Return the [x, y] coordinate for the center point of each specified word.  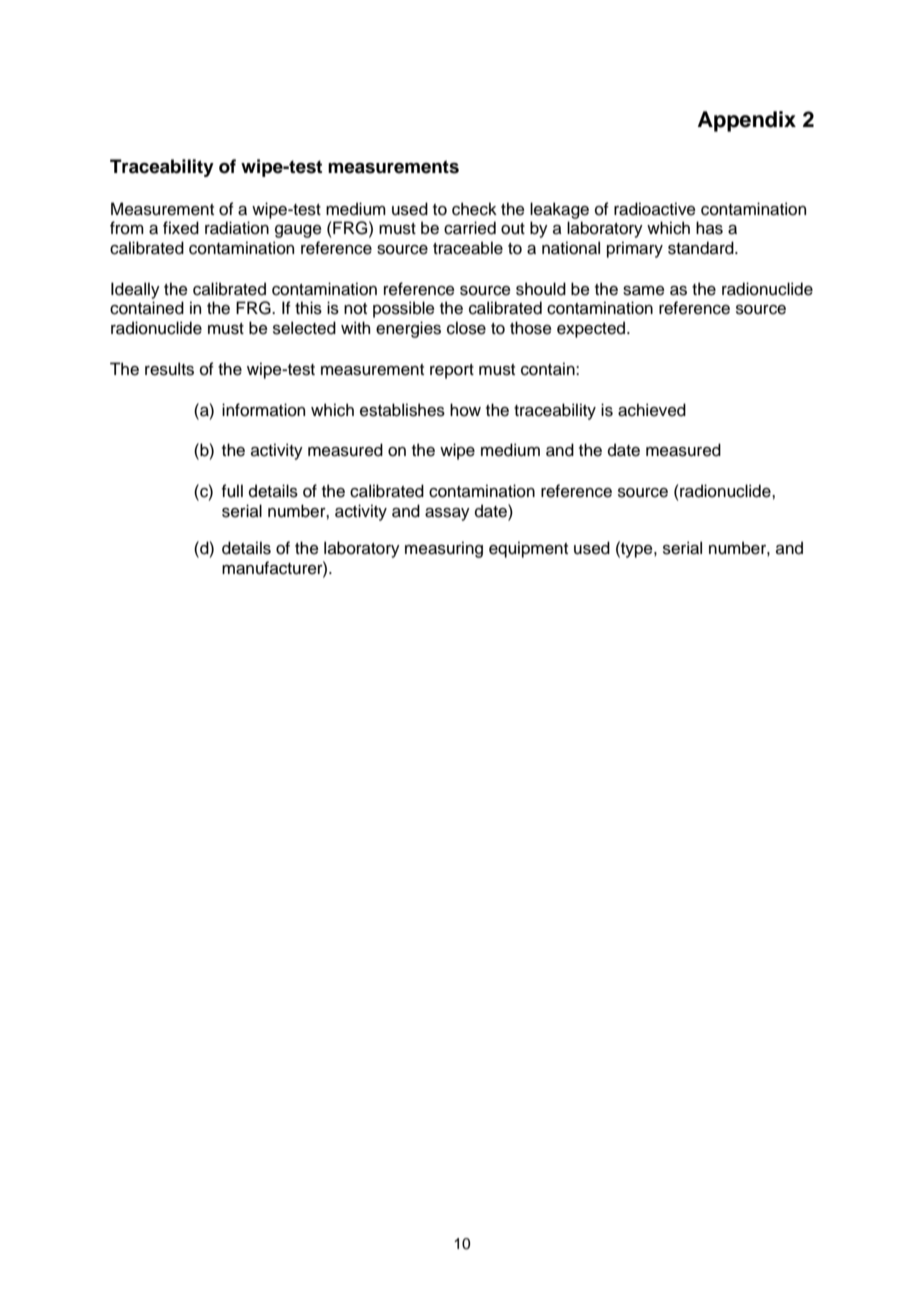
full [232, 491]
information [263, 410]
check [474, 209]
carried [470, 228]
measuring [444, 549]
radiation [237, 228]
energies [408, 329]
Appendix [747, 121]
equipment [528, 549]
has [709, 228]
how [465, 410]
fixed [181, 228]
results [169, 369]
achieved [652, 410]
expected [592, 329]
